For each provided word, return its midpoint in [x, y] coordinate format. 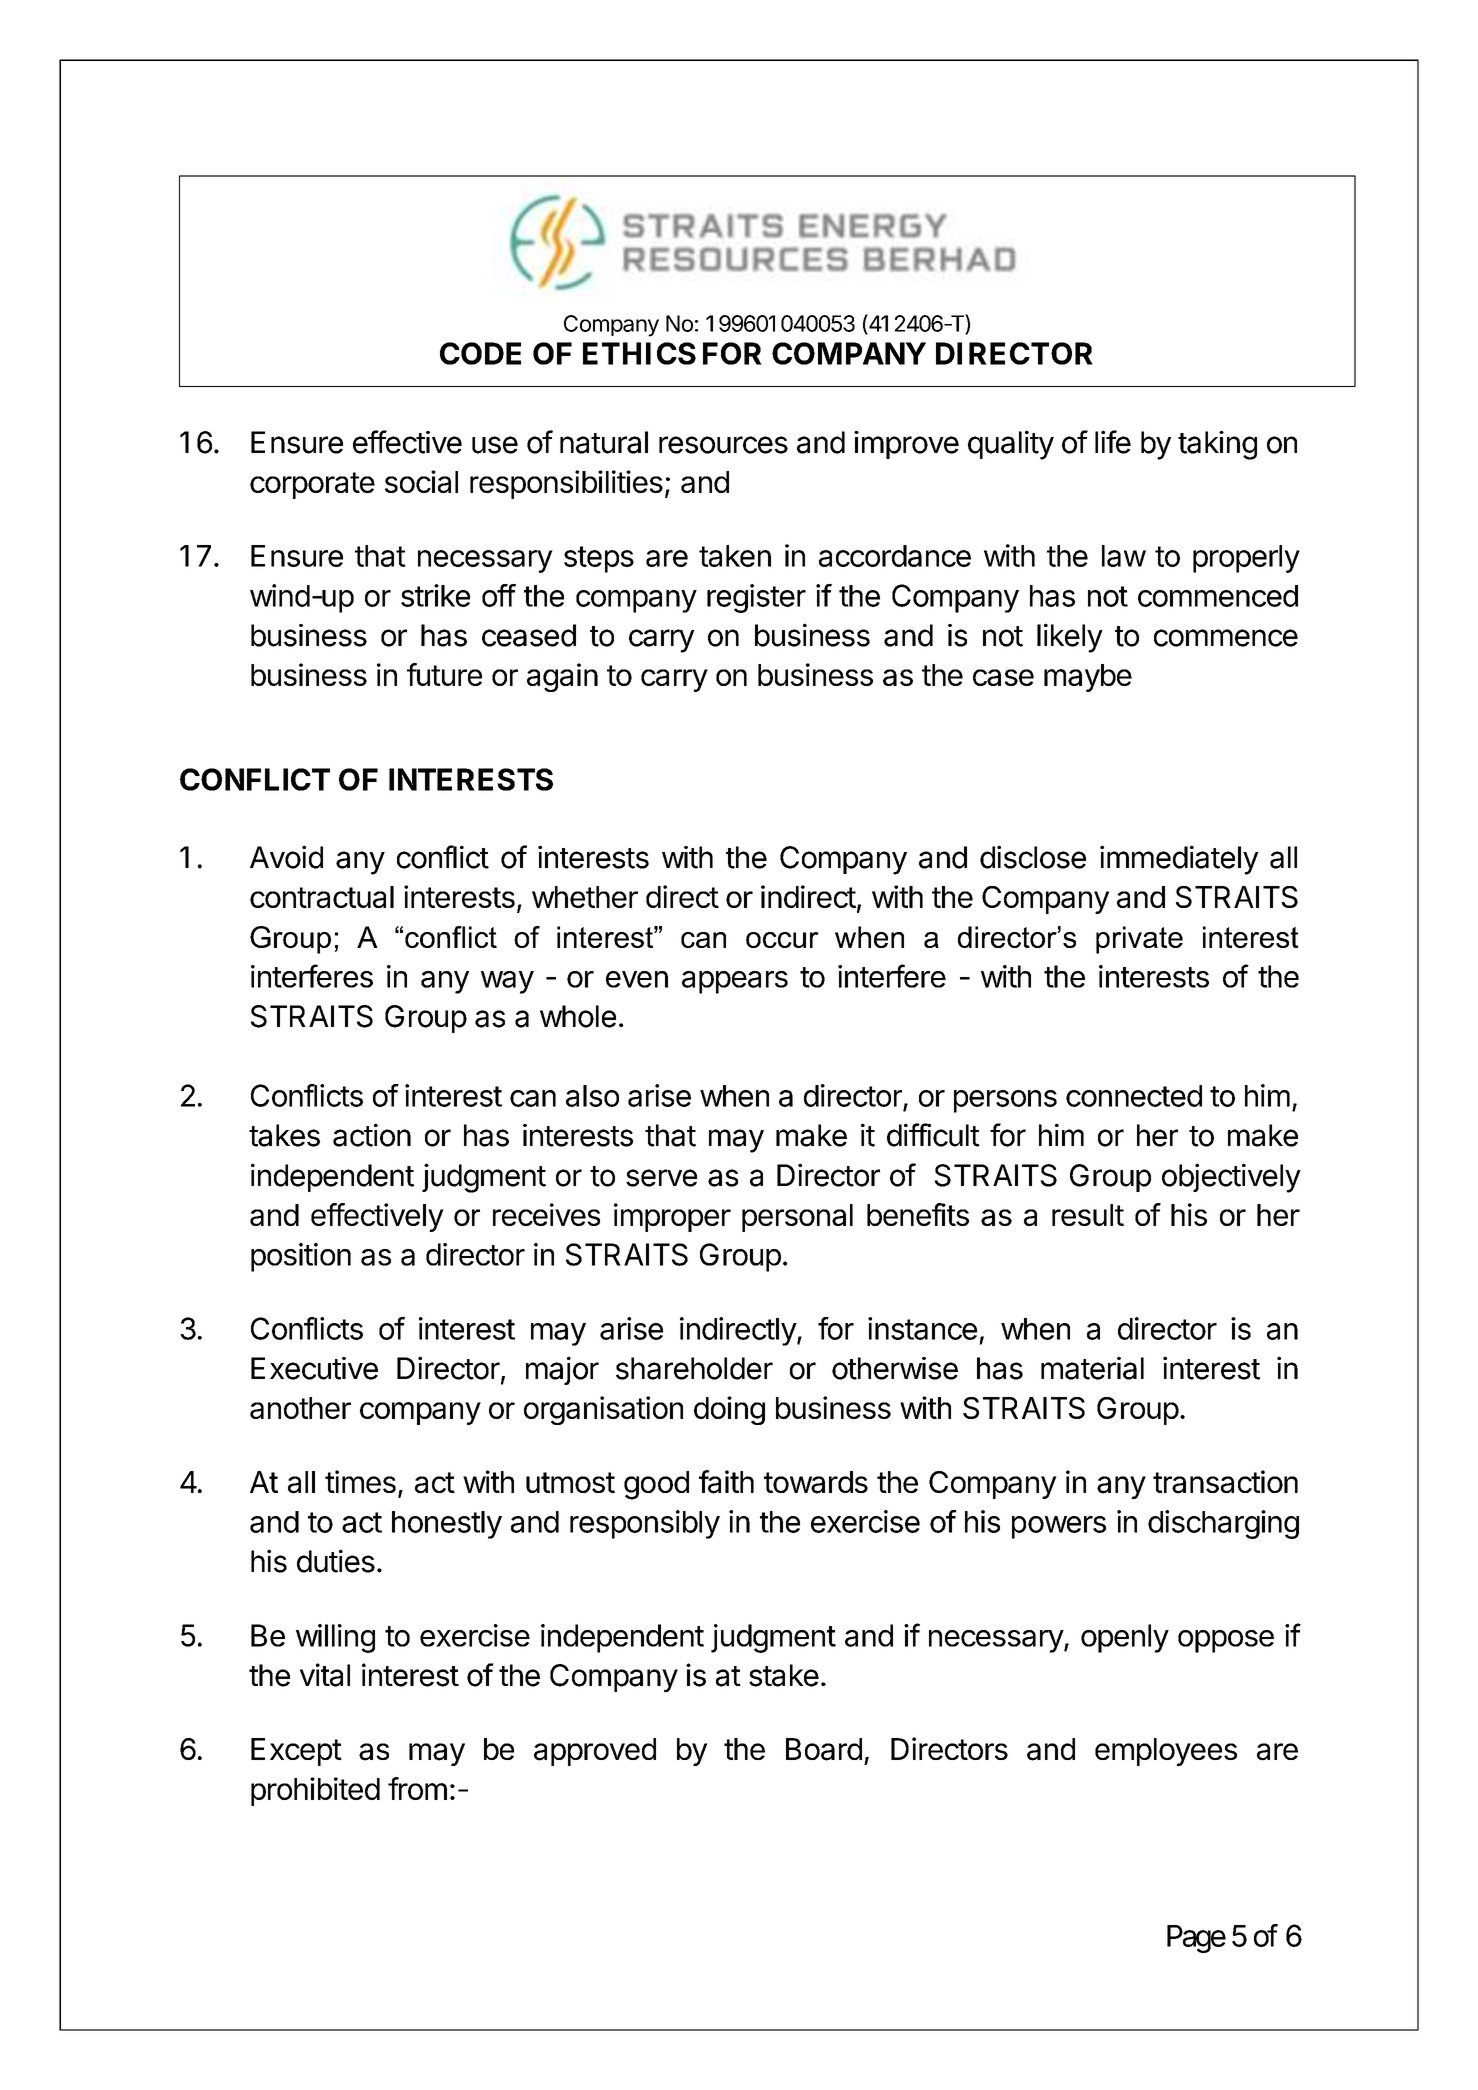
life [1113, 442]
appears [735, 982]
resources [723, 445]
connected [1134, 1096]
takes [284, 1135]
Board [824, 1749]
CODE [480, 353]
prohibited [315, 1791]
